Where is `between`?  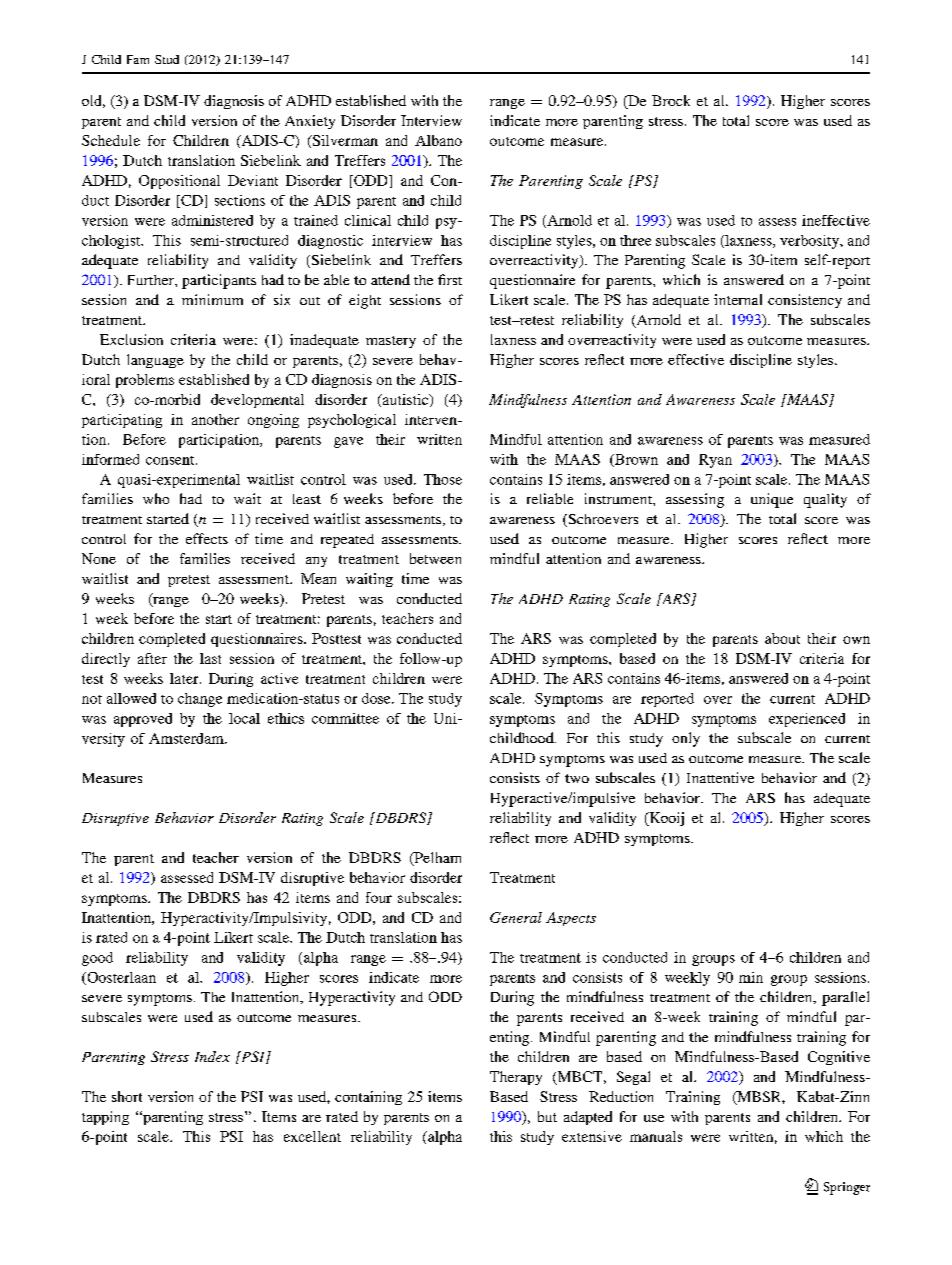
between is located at coordinates (435, 558).
